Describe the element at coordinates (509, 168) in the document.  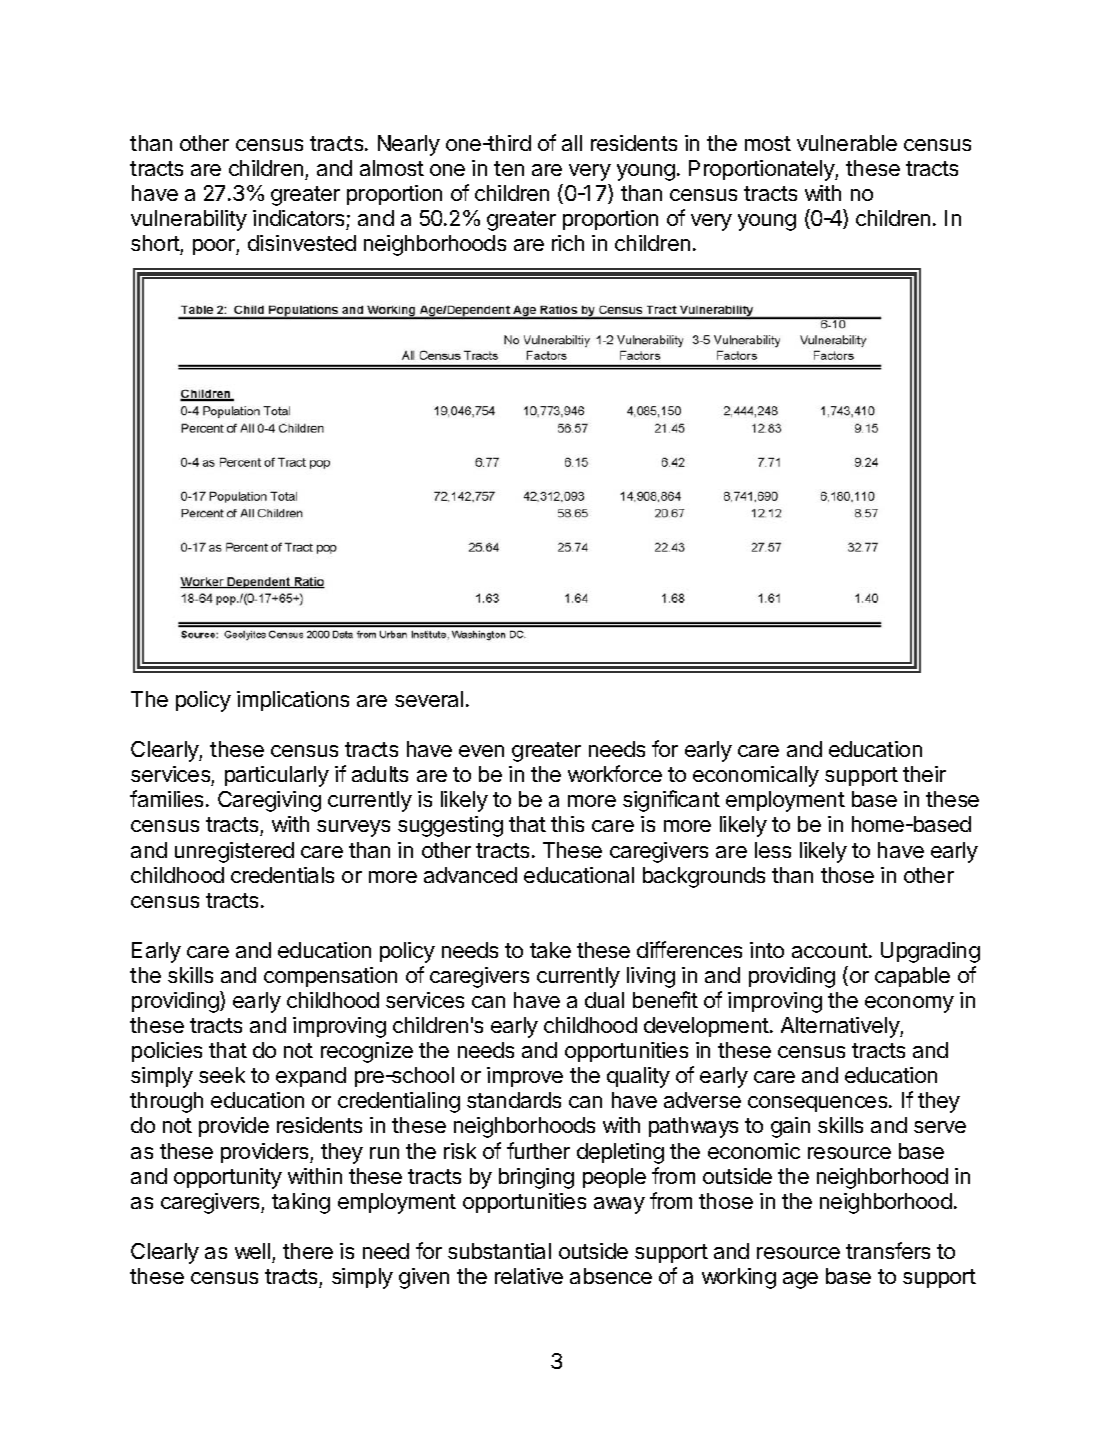
I see `ten` at that location.
